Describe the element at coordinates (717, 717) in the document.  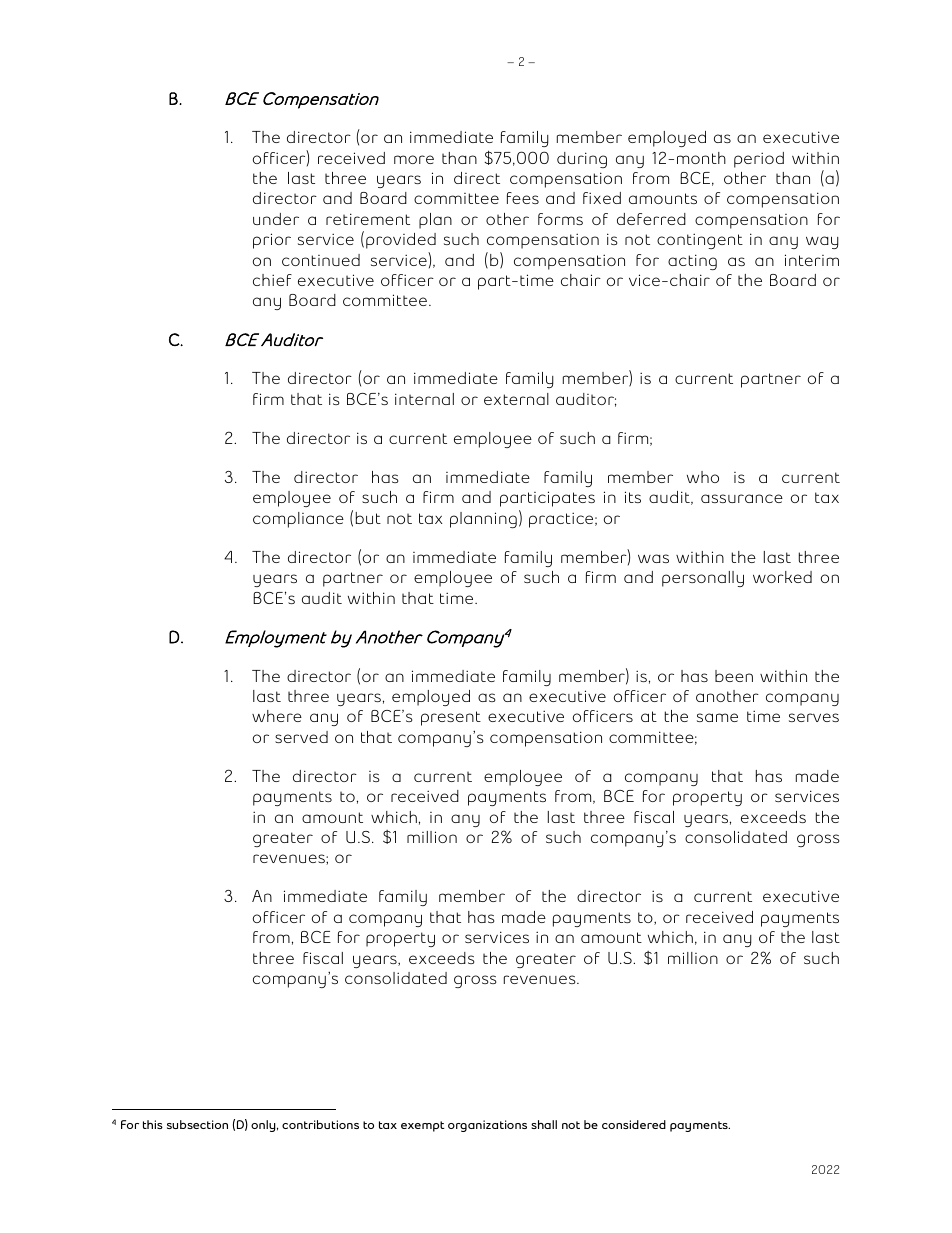
I see `same` at that location.
